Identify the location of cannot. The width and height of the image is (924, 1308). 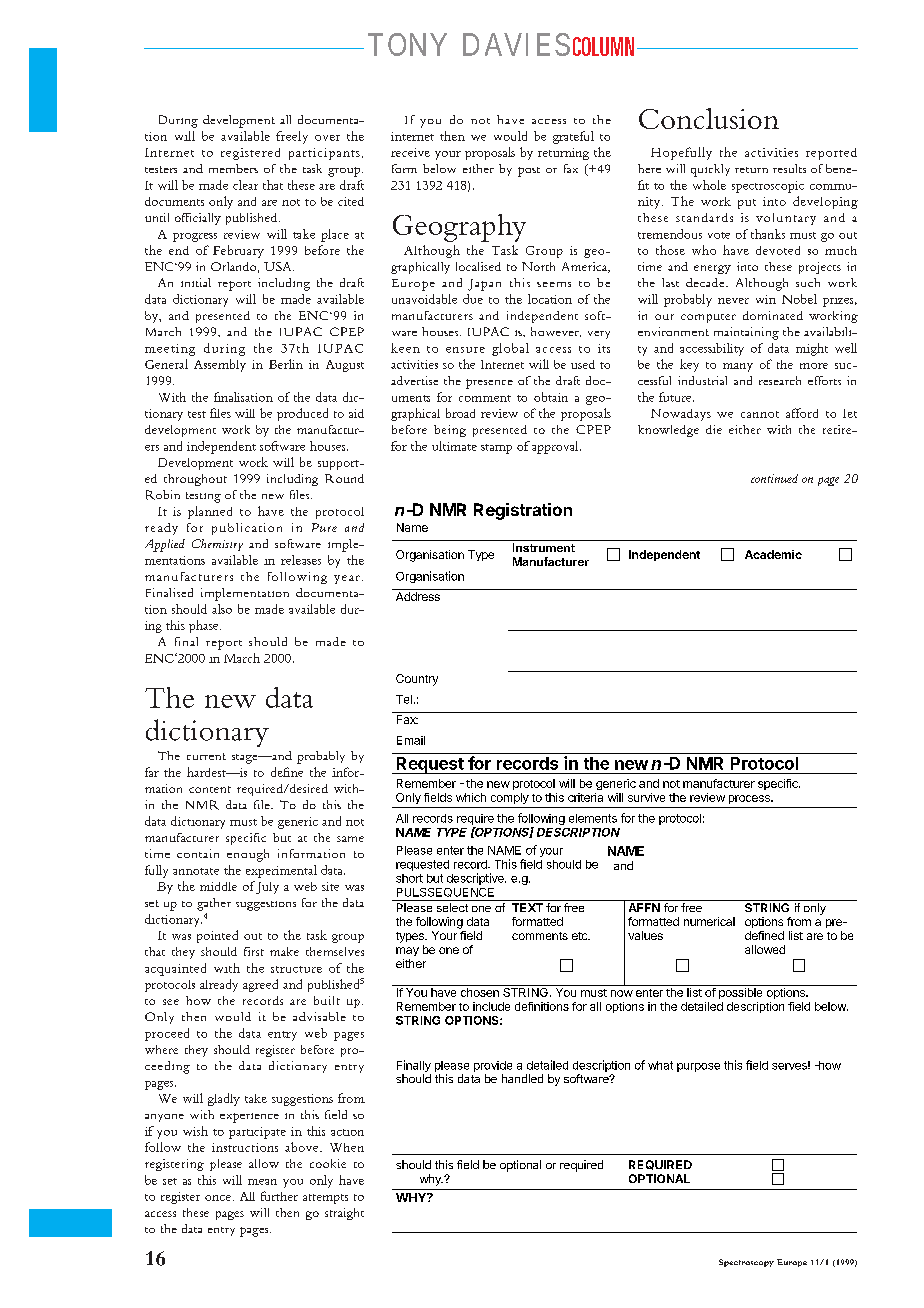
(760, 414).
